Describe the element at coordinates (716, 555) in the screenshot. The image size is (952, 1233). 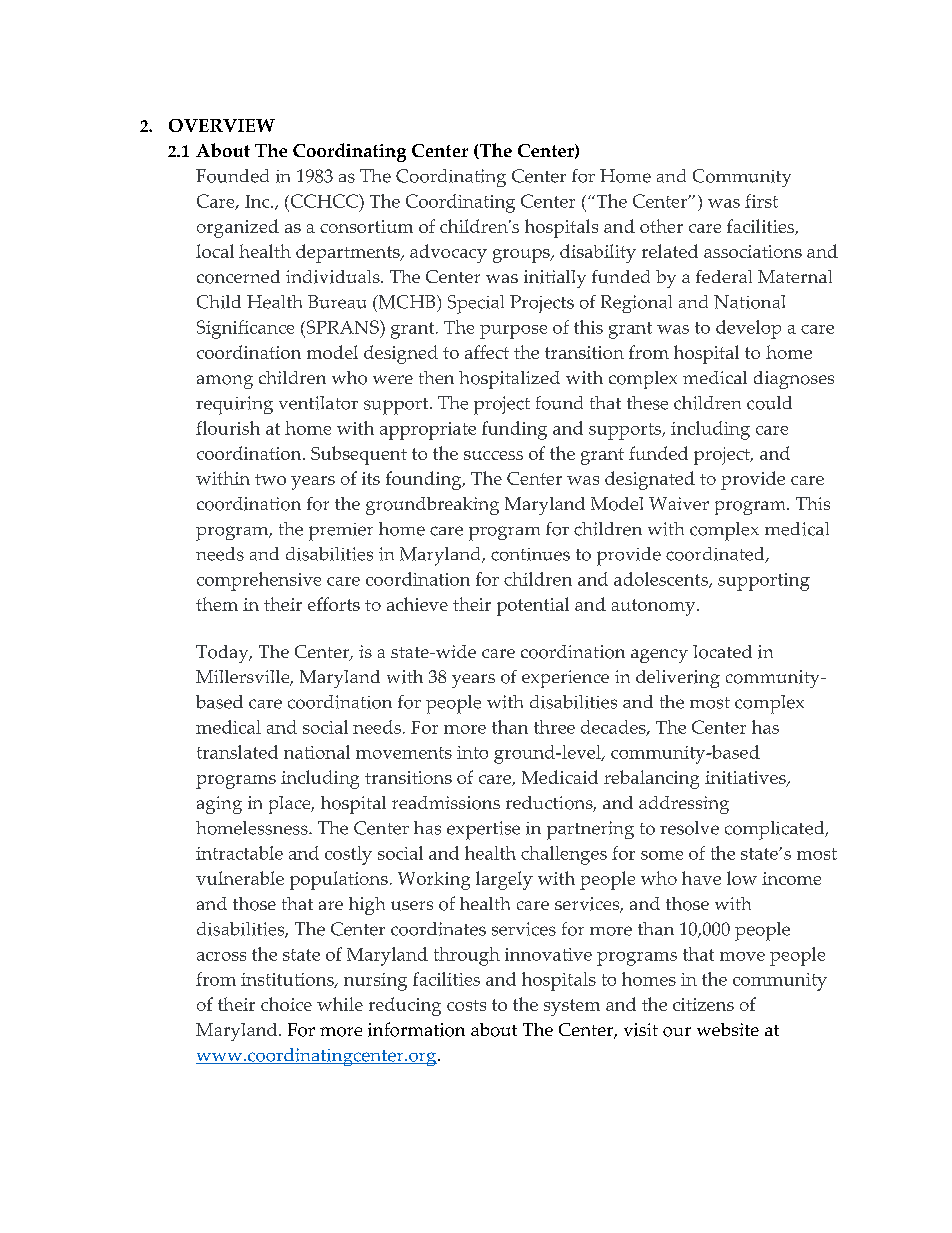
I see `coordinated` at that location.
